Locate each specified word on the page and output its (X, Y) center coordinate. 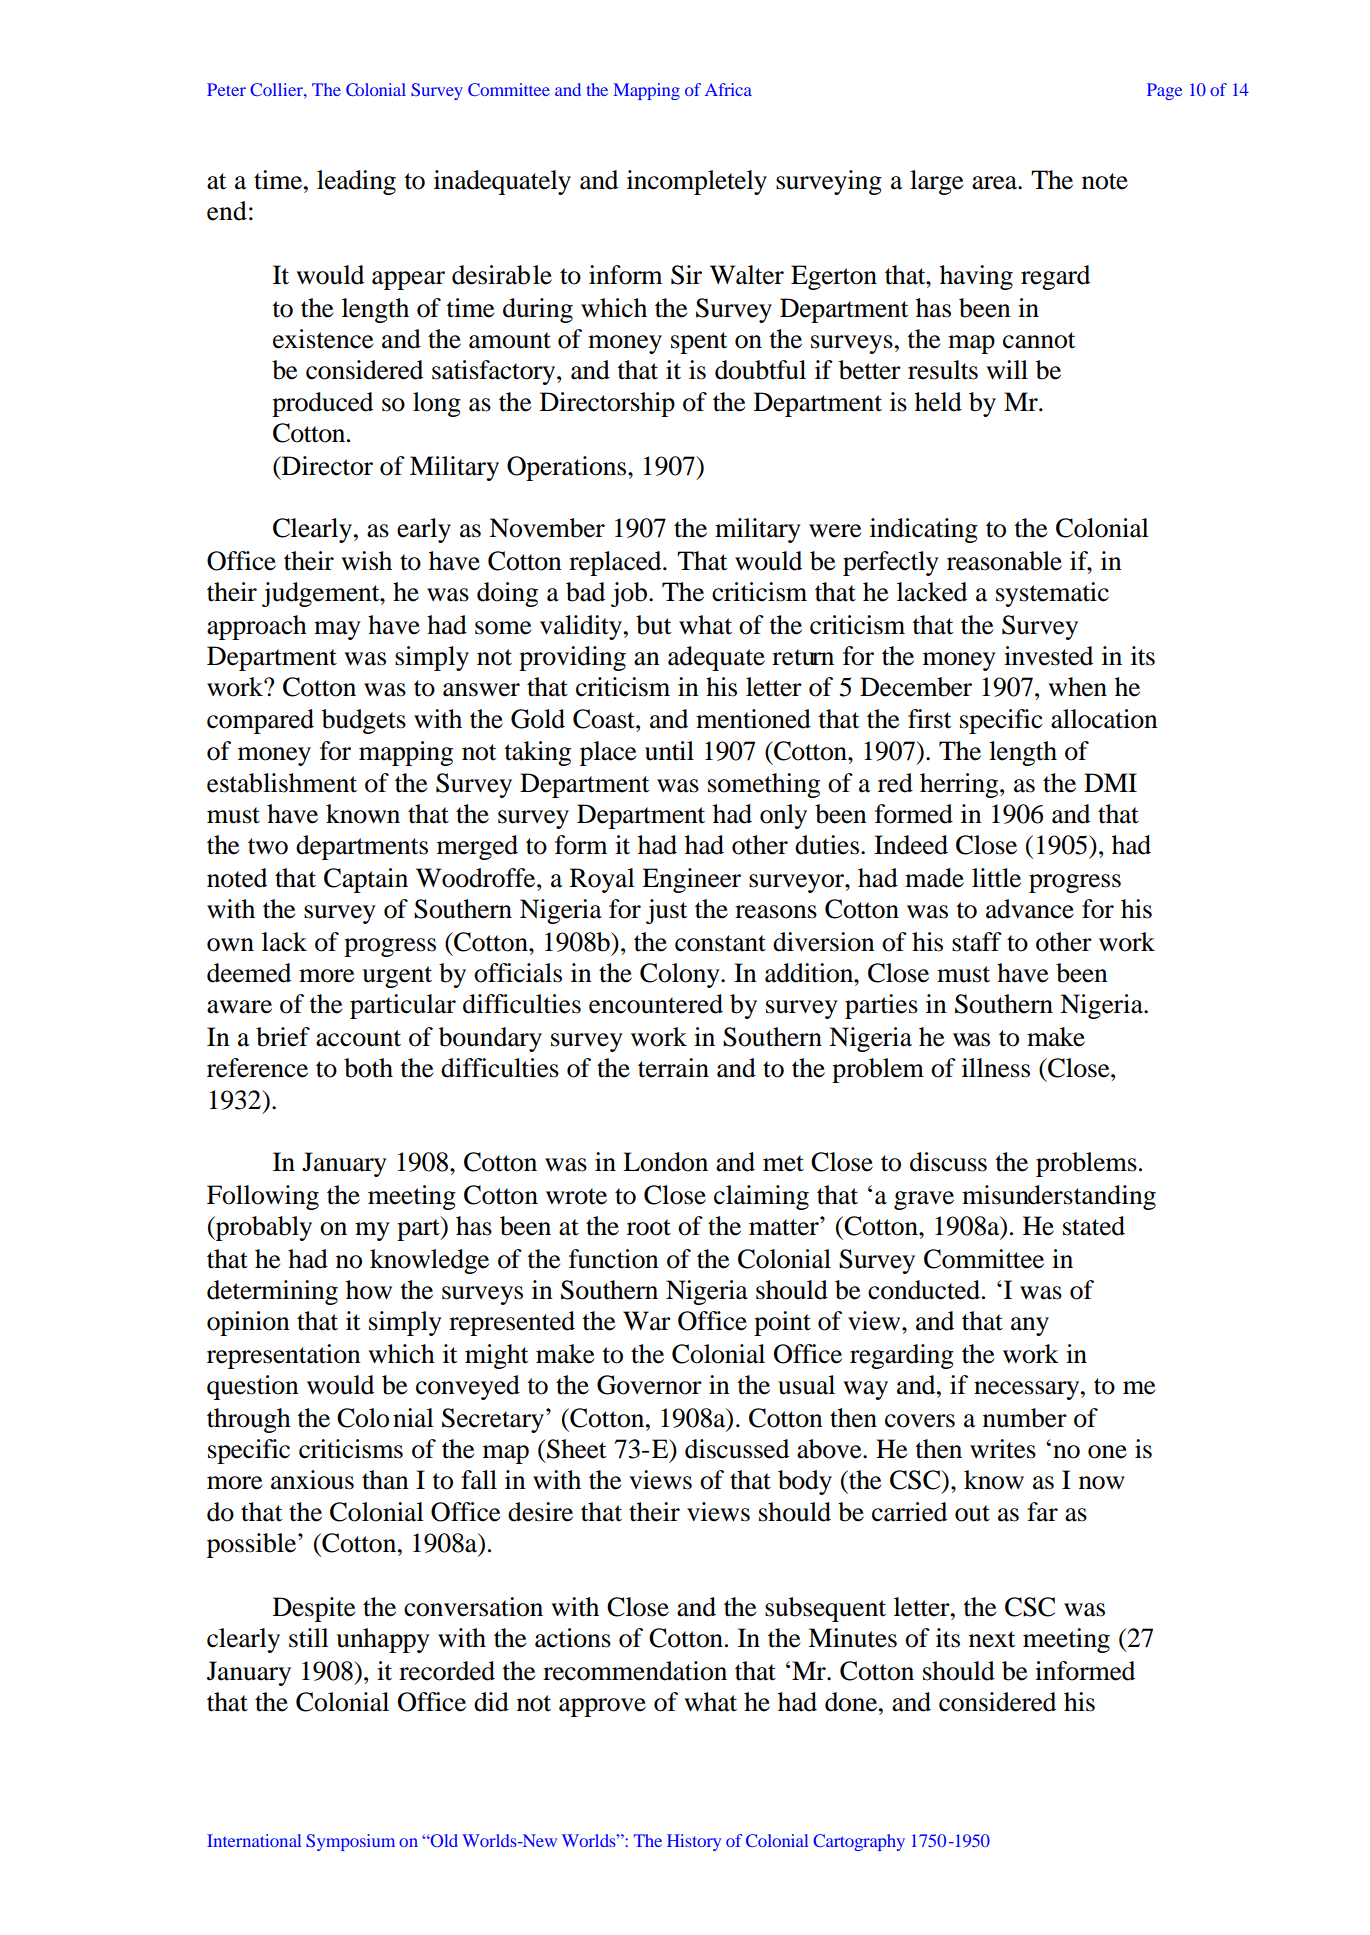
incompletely (697, 182)
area (995, 183)
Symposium (350, 1842)
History (694, 1842)
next (992, 1639)
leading (356, 182)
